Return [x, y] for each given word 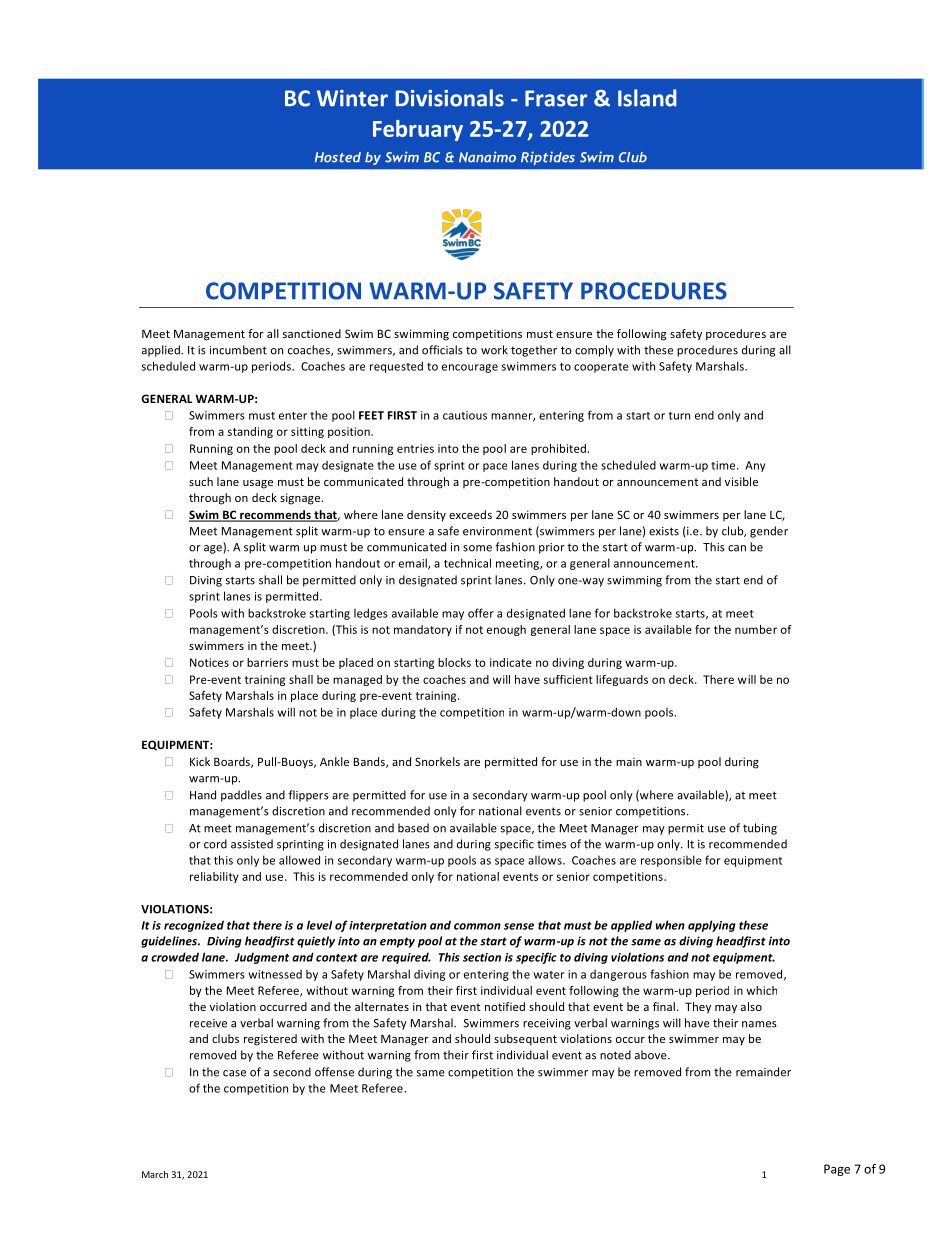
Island [647, 98]
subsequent [525, 1040]
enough [506, 630]
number [756, 629]
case [234, 1073]
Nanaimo [487, 157]
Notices [209, 662]
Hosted [338, 157]
